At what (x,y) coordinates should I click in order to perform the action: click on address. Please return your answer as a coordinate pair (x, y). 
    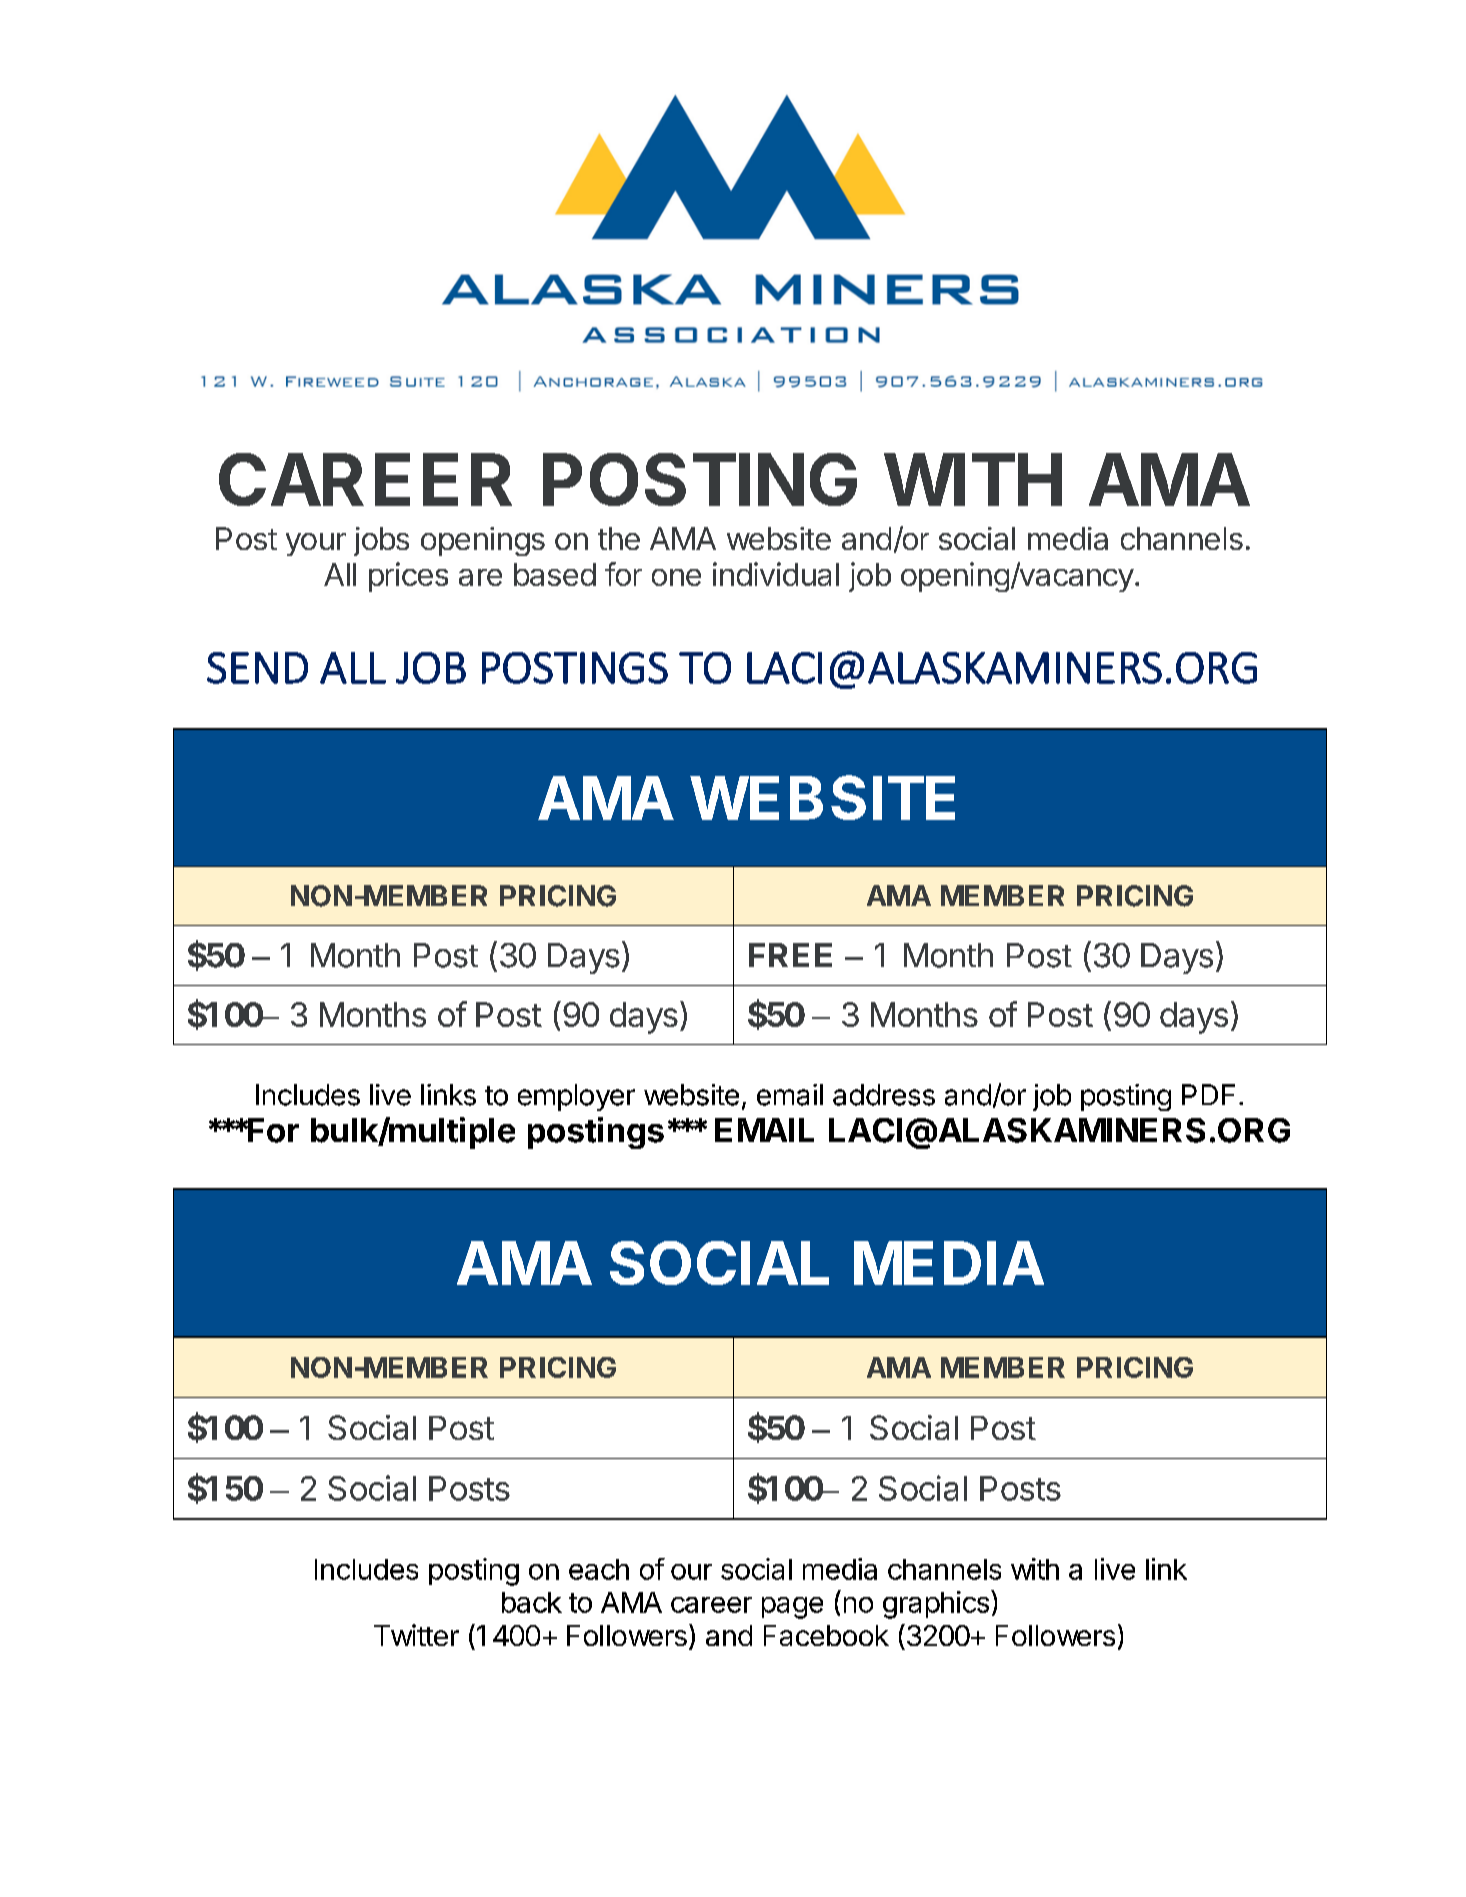
    Looking at the image, I should click on (884, 1095).
